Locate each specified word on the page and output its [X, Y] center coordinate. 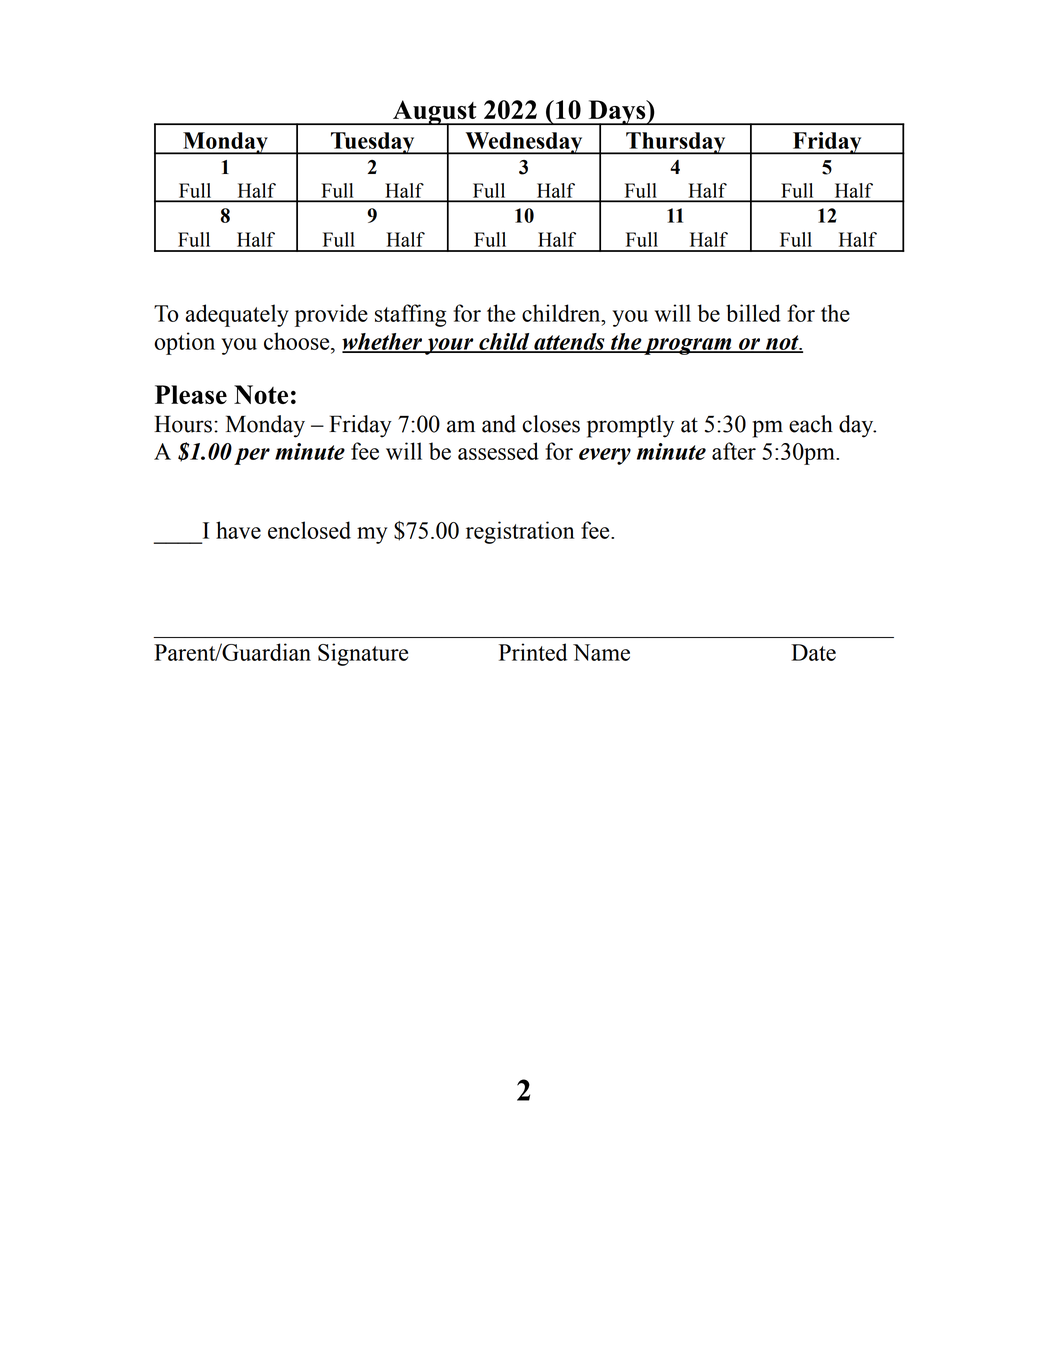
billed [753, 313]
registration [520, 532]
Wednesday [524, 143]
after [734, 451]
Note [261, 394]
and [499, 424]
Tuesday [373, 143]
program [688, 346]
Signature [363, 654]
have [238, 530]
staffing [410, 315]
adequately [237, 315]
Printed [533, 652]
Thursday [676, 143]
